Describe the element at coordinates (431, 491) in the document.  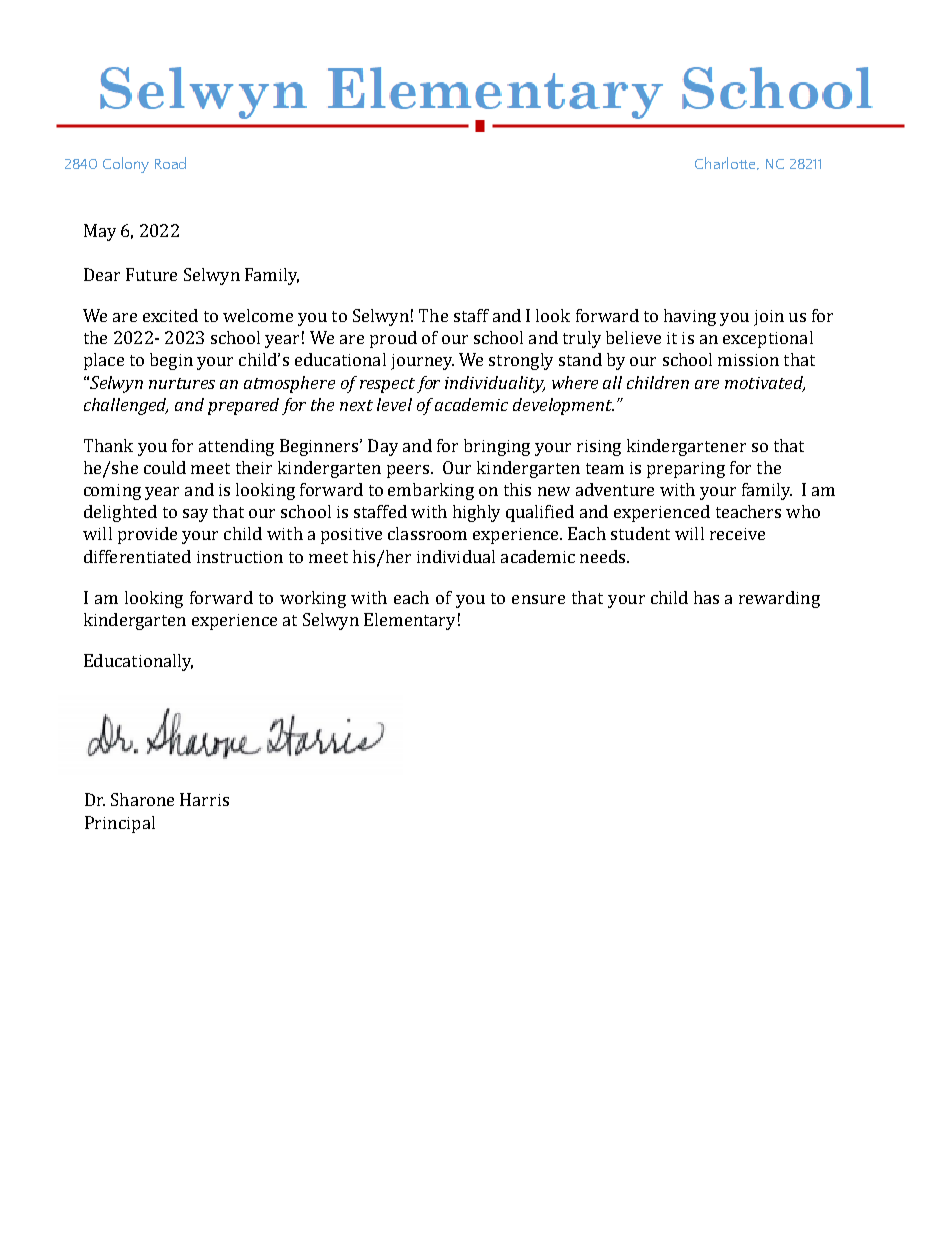
I see `embarking` at that location.
